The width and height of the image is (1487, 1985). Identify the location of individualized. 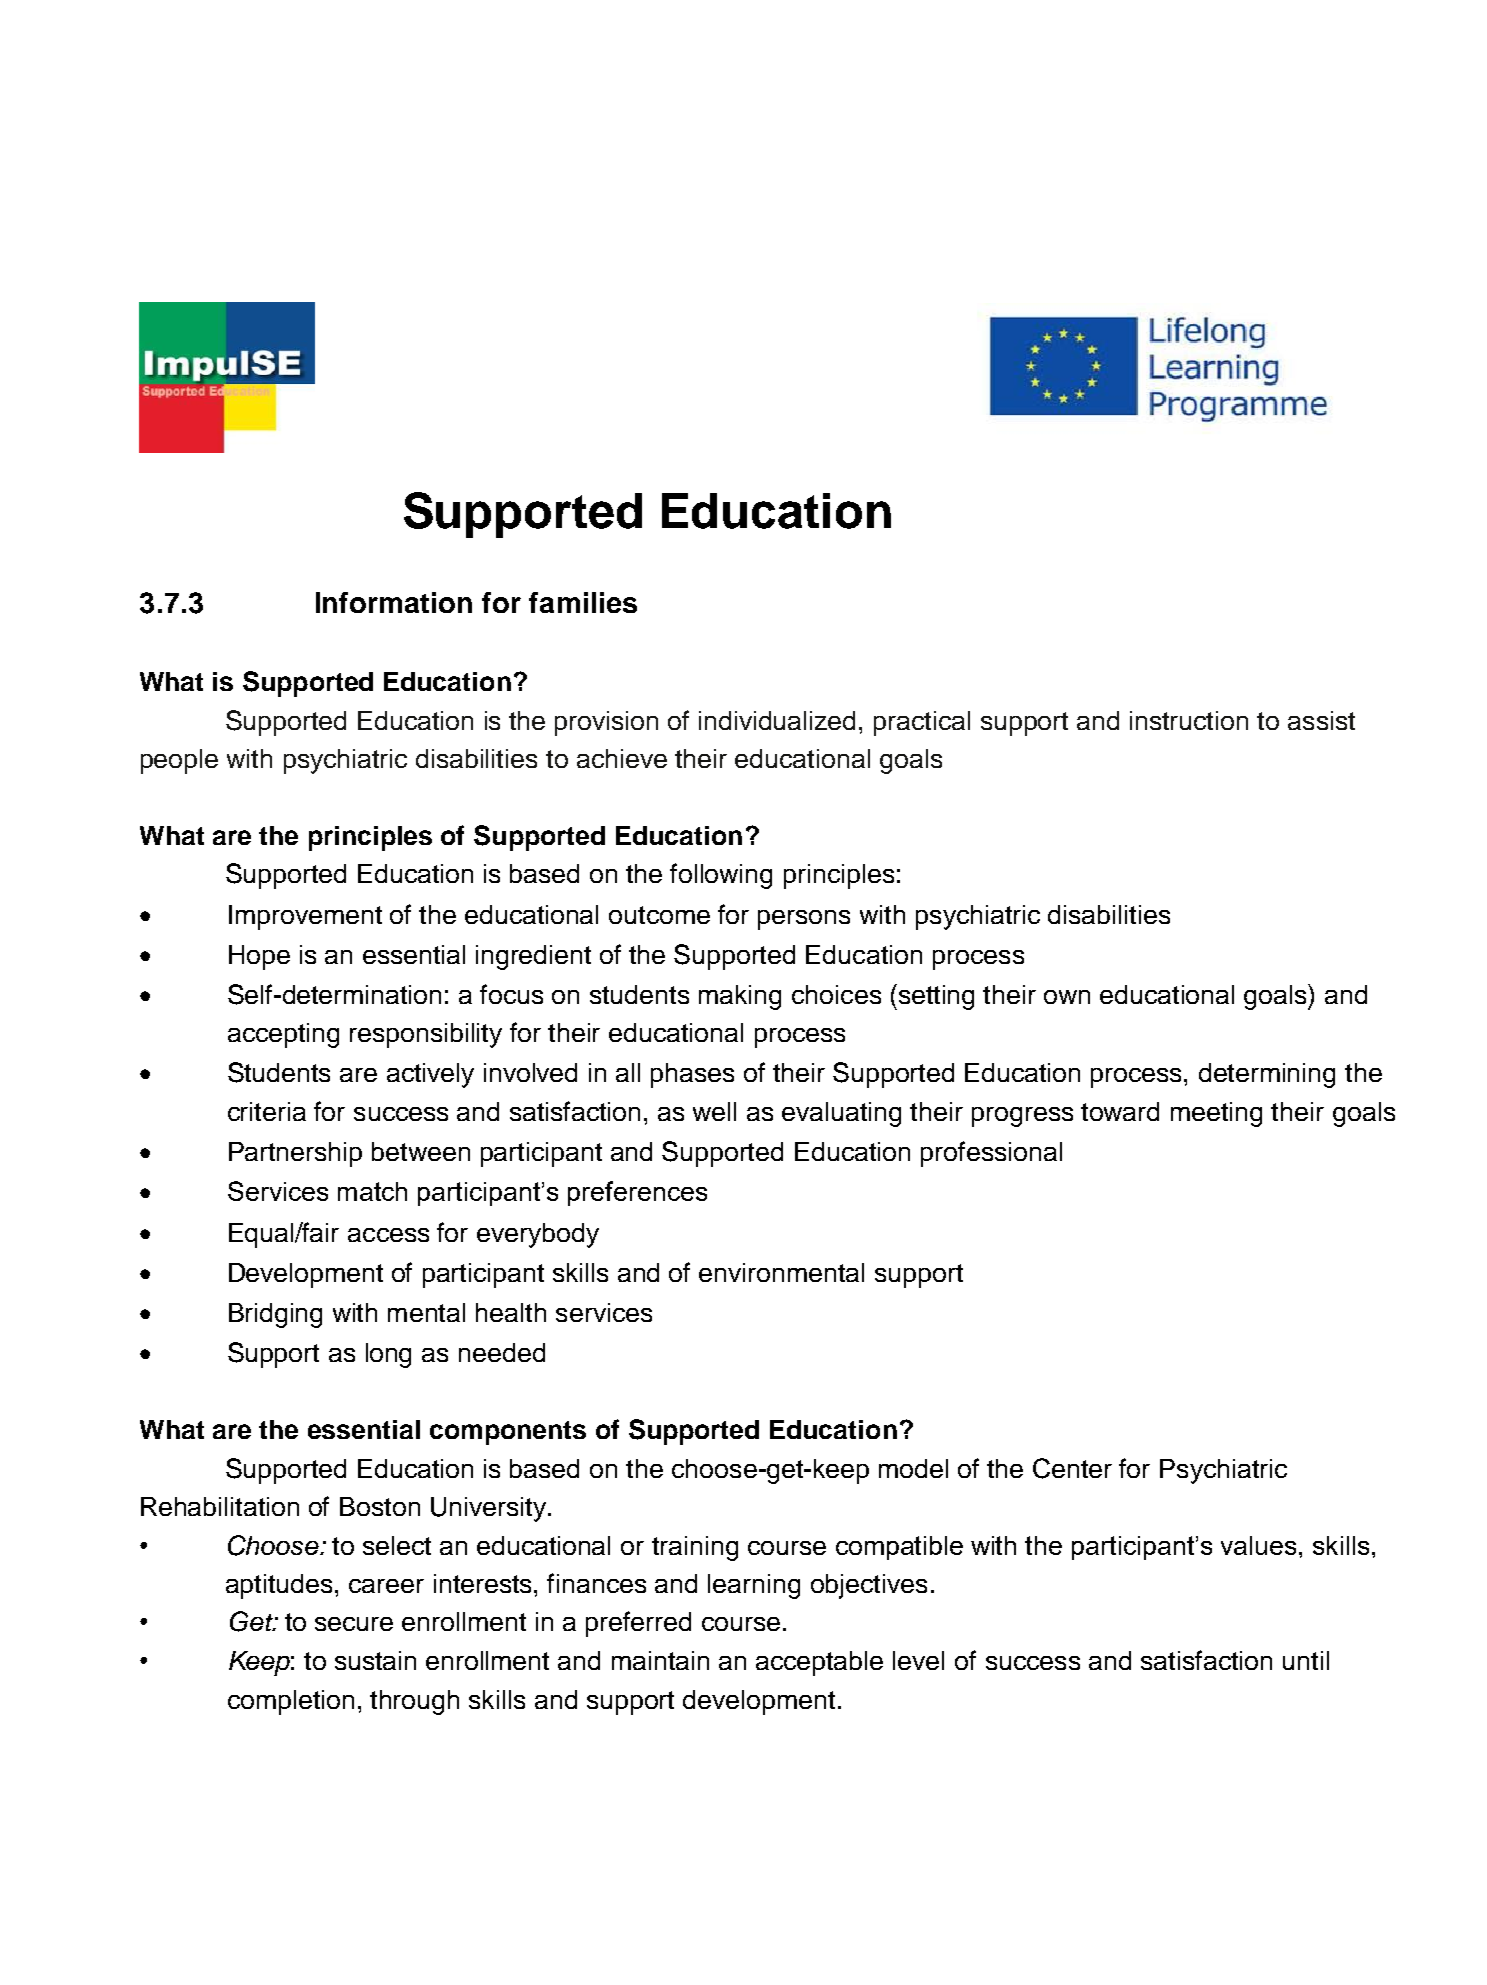
(777, 720).
